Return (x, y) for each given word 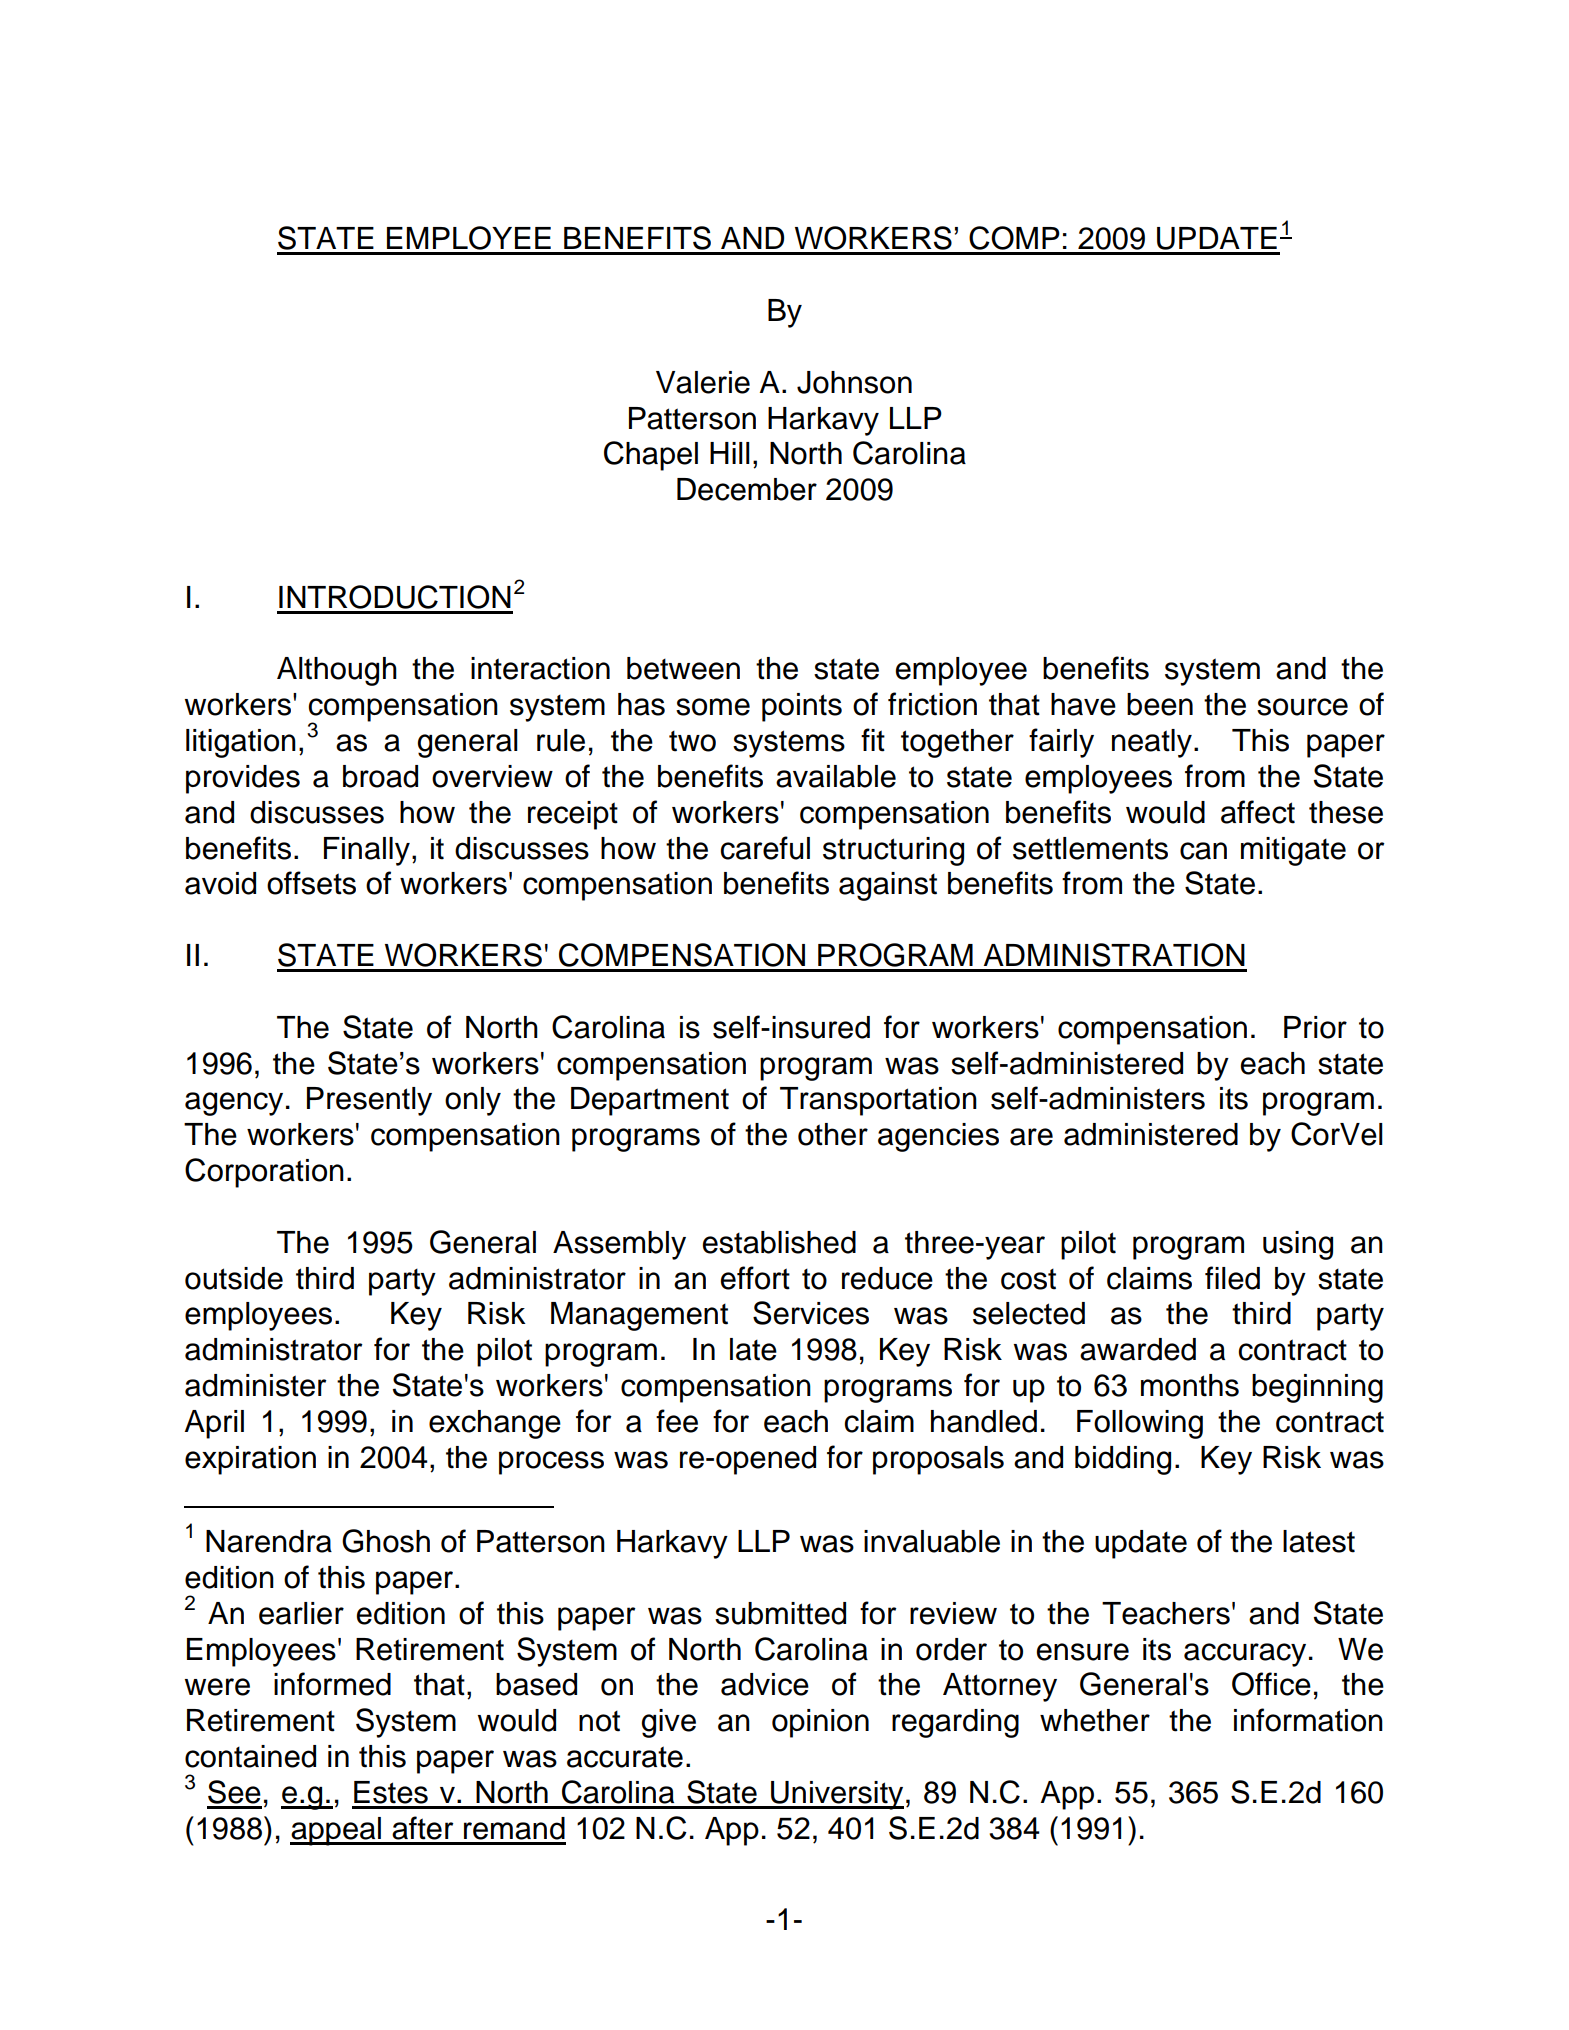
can (1203, 851)
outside (234, 1278)
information (1308, 1720)
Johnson (854, 382)
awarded (1138, 1349)
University (836, 1795)
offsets (311, 883)
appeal (336, 1831)
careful (765, 848)
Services (811, 1313)
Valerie (703, 382)
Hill (730, 453)
